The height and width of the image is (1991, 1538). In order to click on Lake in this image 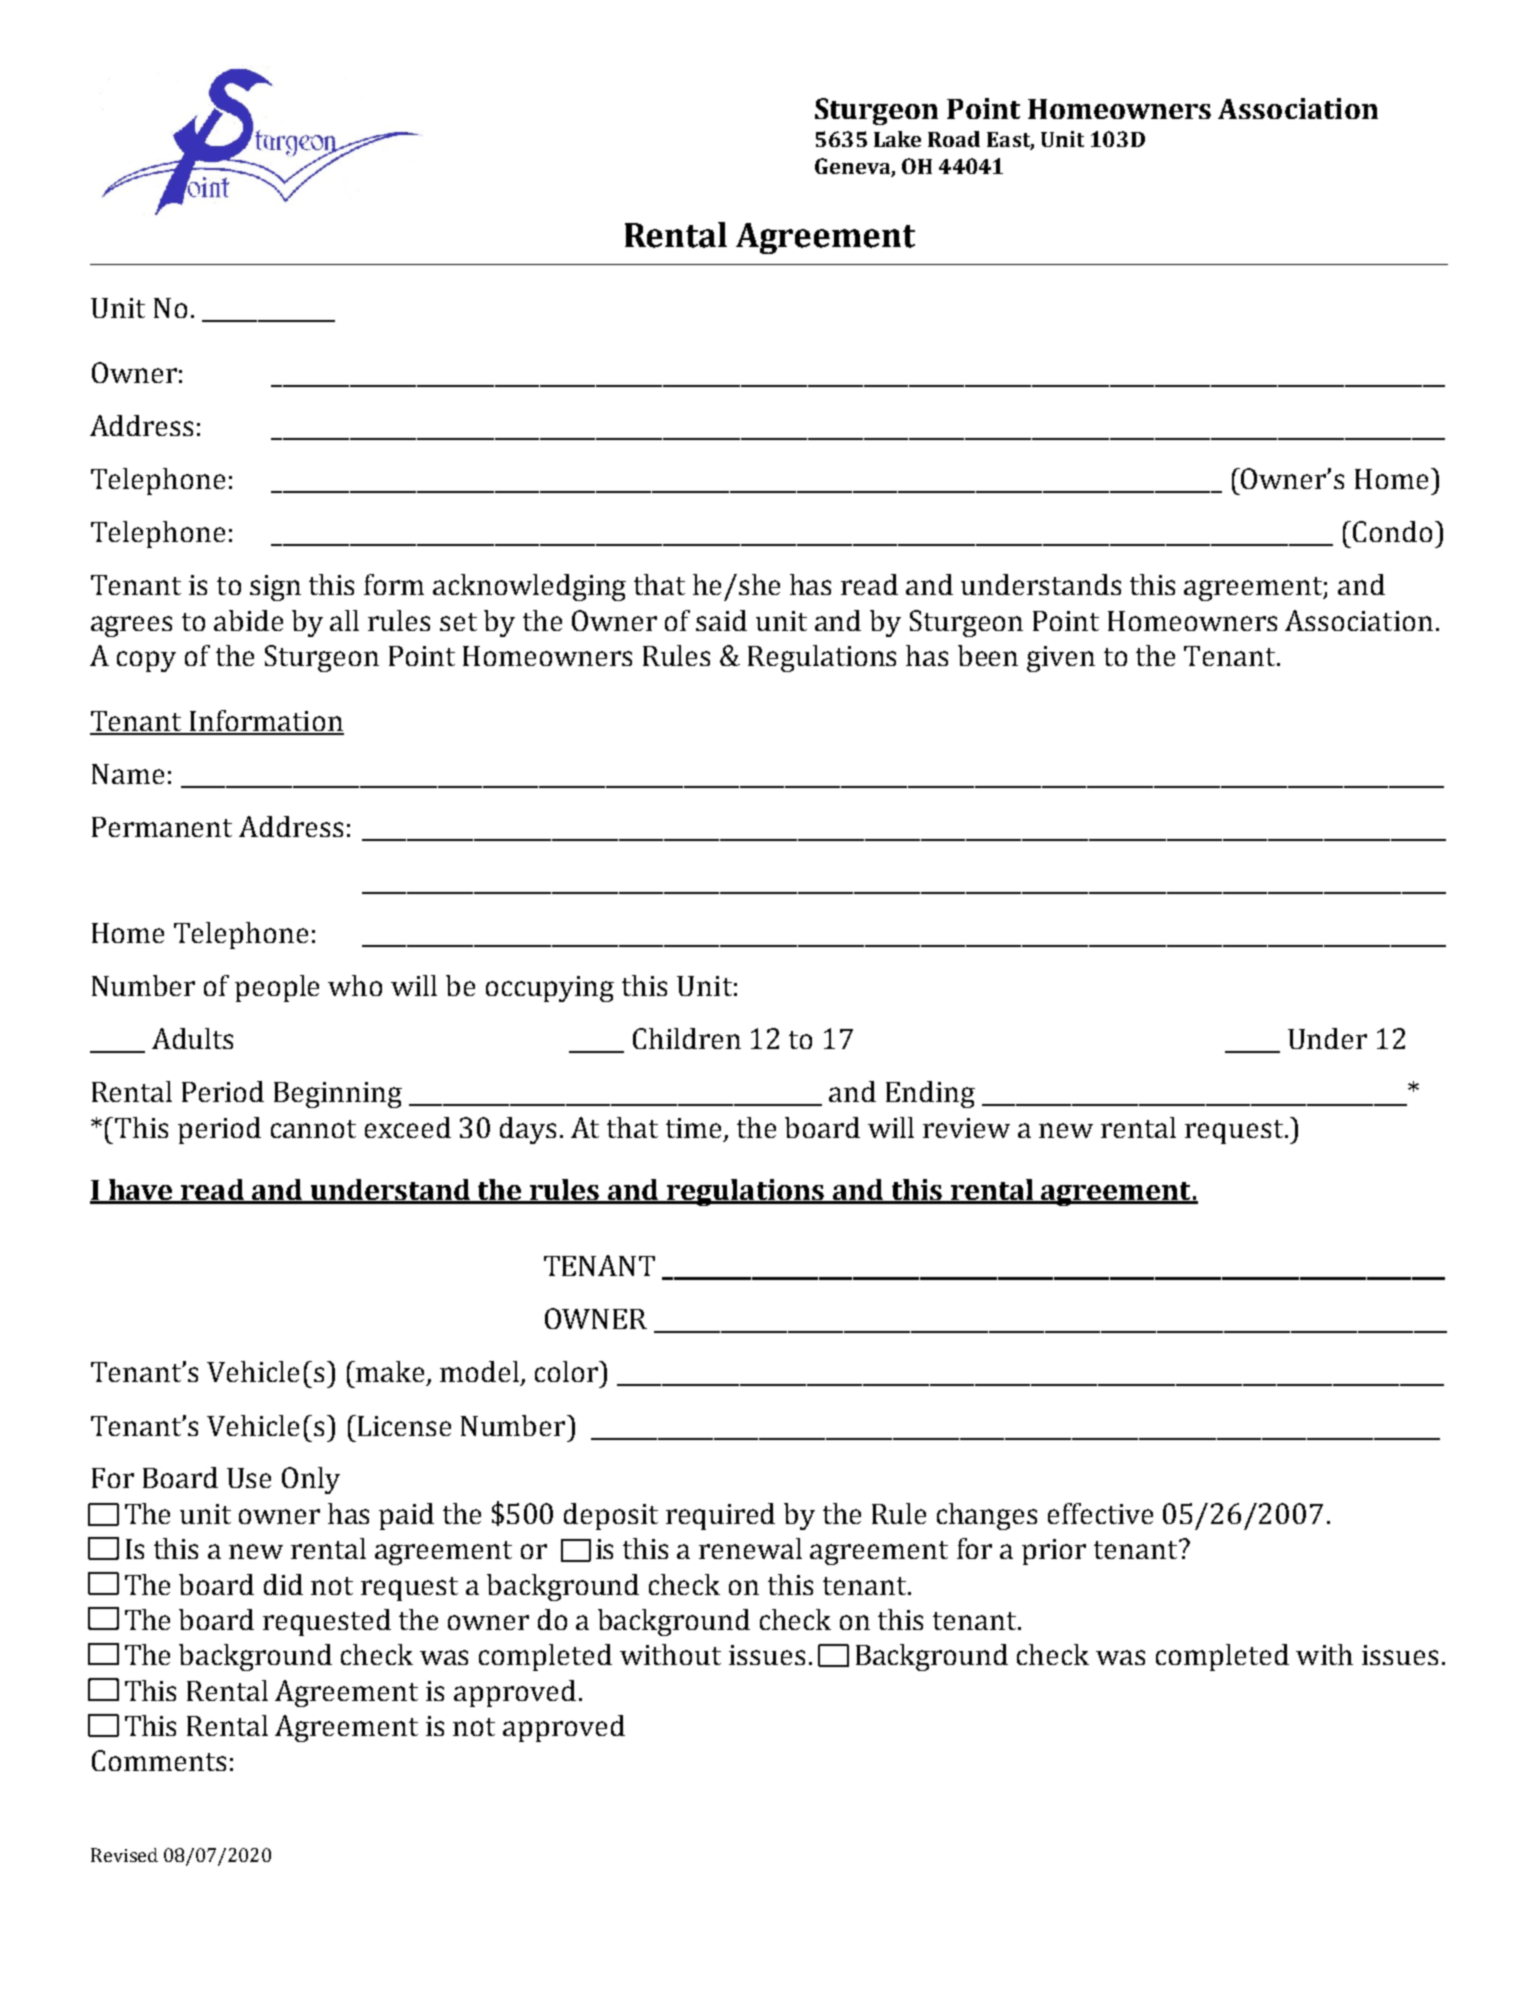, I will do `click(897, 139)`.
